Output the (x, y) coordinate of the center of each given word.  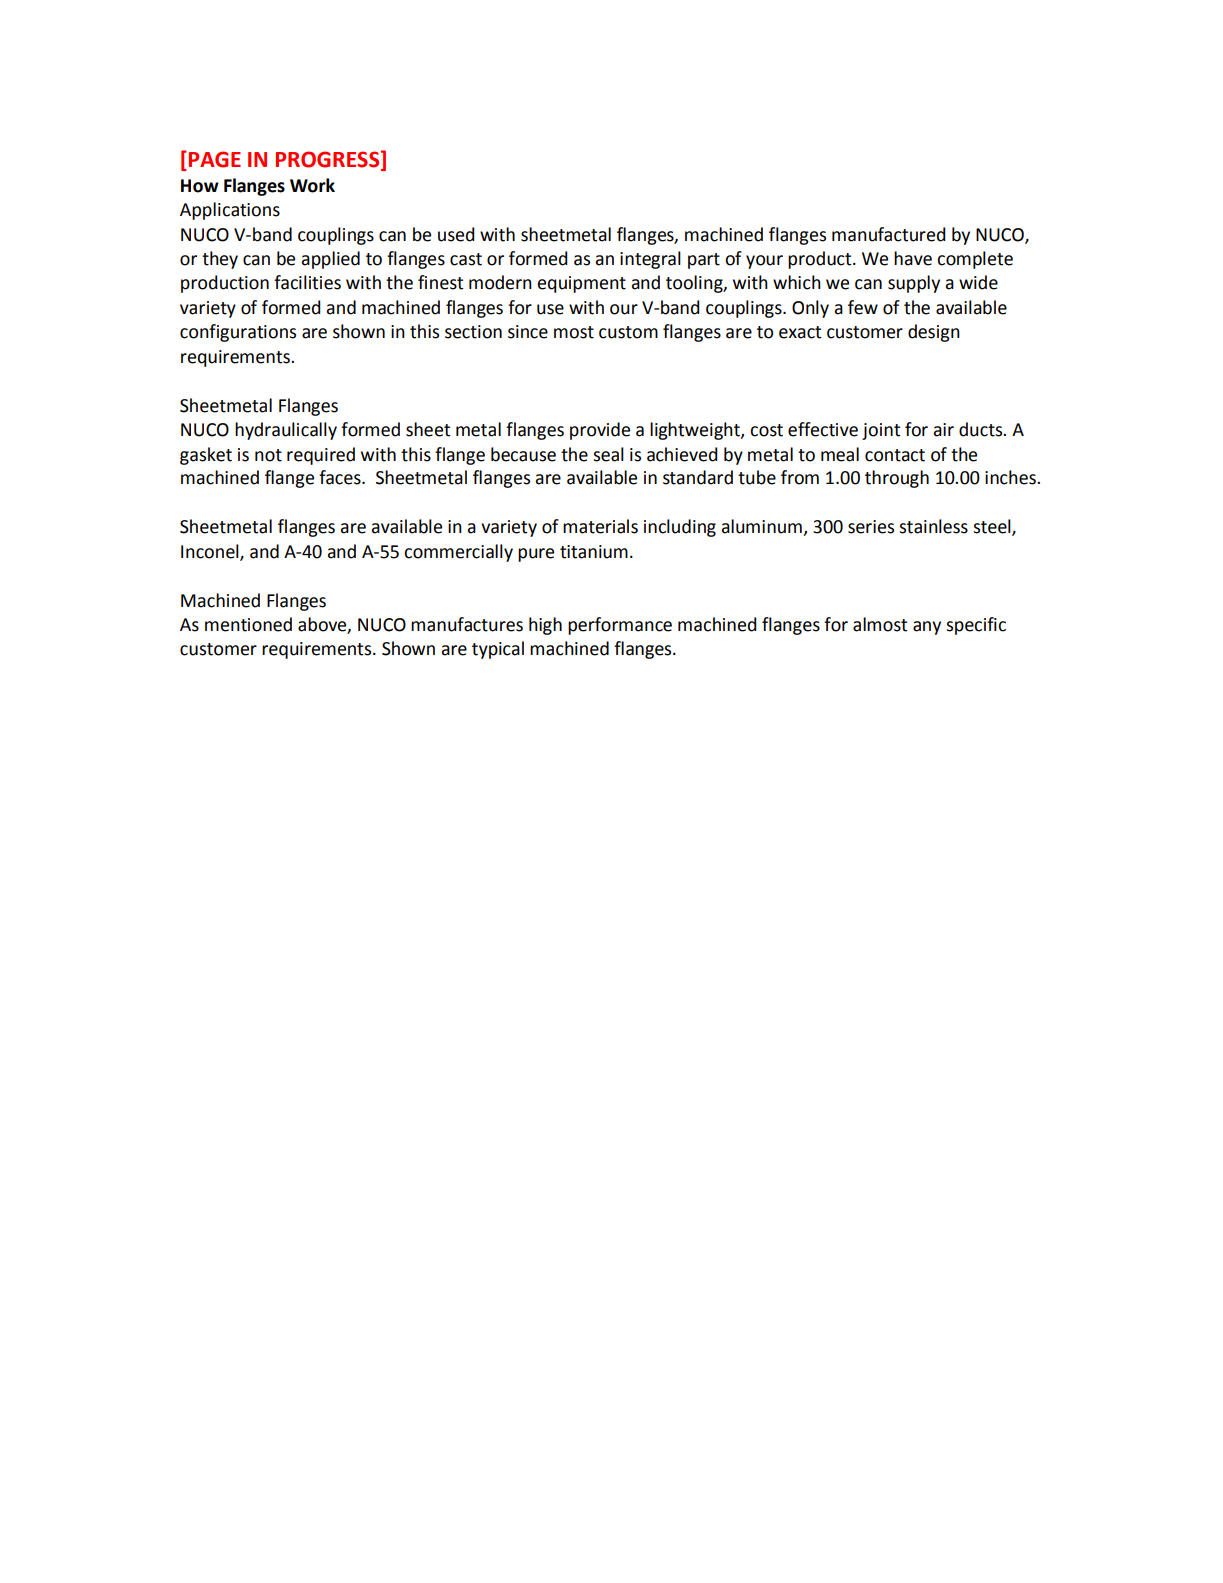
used (456, 234)
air (944, 430)
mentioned (248, 624)
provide (600, 431)
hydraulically (286, 431)
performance (620, 626)
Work (312, 185)
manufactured (889, 234)
